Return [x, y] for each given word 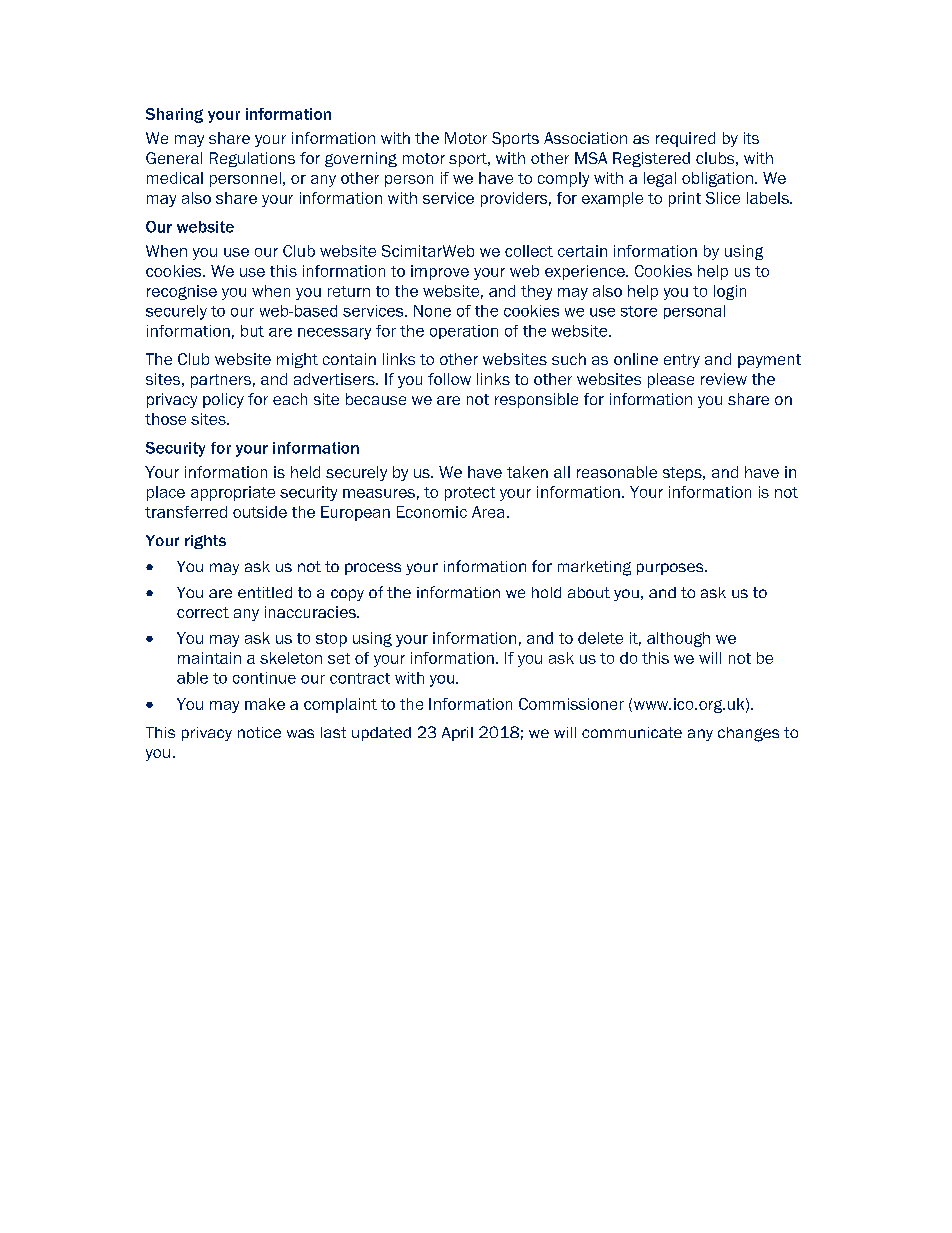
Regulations [252, 159]
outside [260, 512]
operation [464, 332]
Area [488, 512]
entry [682, 361]
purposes [671, 569]
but [252, 331]
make [265, 704]
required [685, 139]
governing [361, 159]
